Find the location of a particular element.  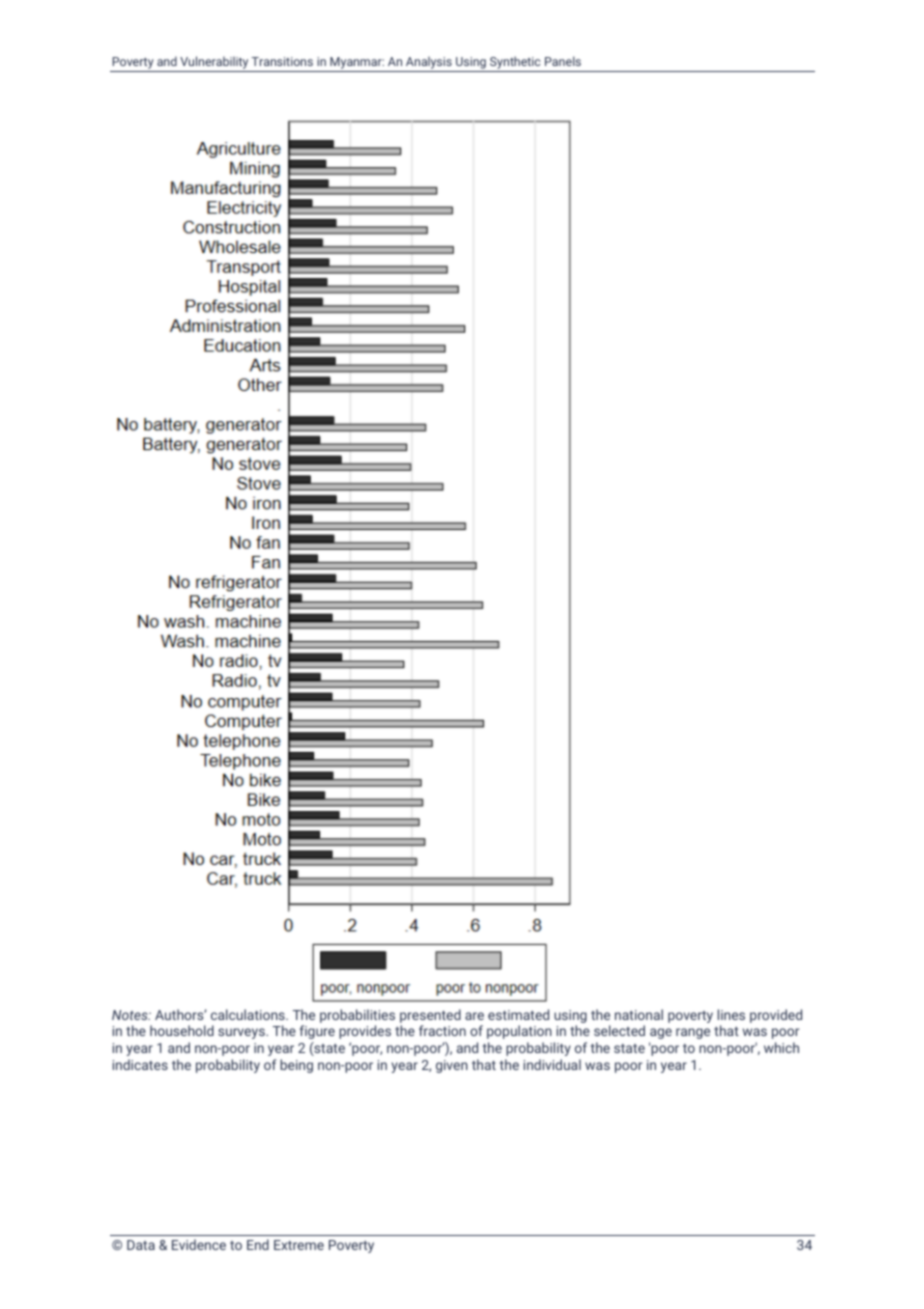

lines is located at coordinates (731, 1014).
